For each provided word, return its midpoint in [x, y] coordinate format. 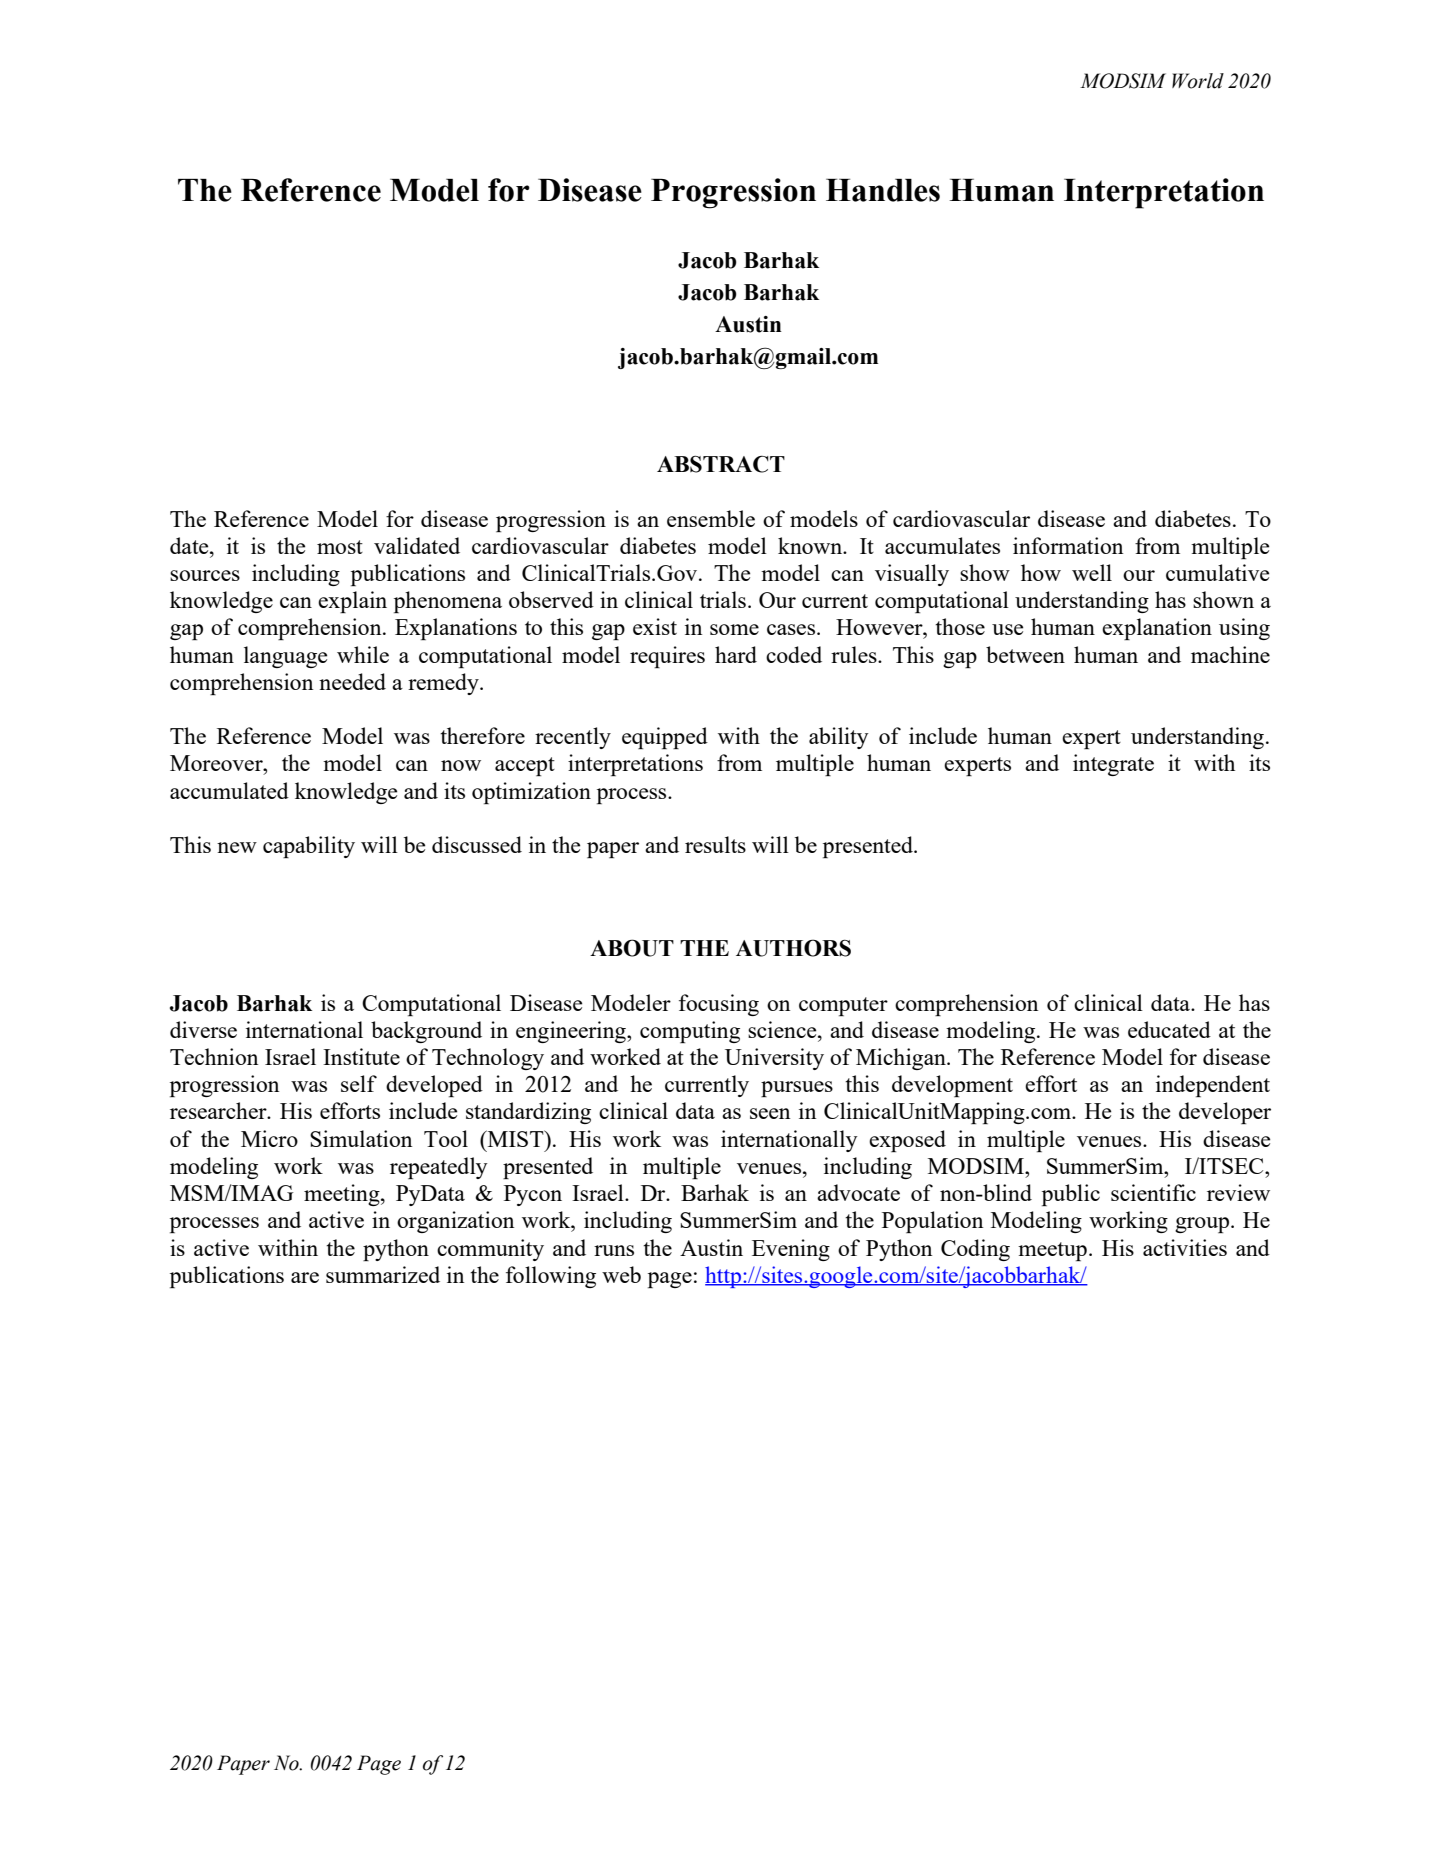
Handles [883, 190]
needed [352, 681]
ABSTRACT [721, 464]
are [305, 1277]
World [1198, 81]
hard [736, 654]
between [1025, 654]
